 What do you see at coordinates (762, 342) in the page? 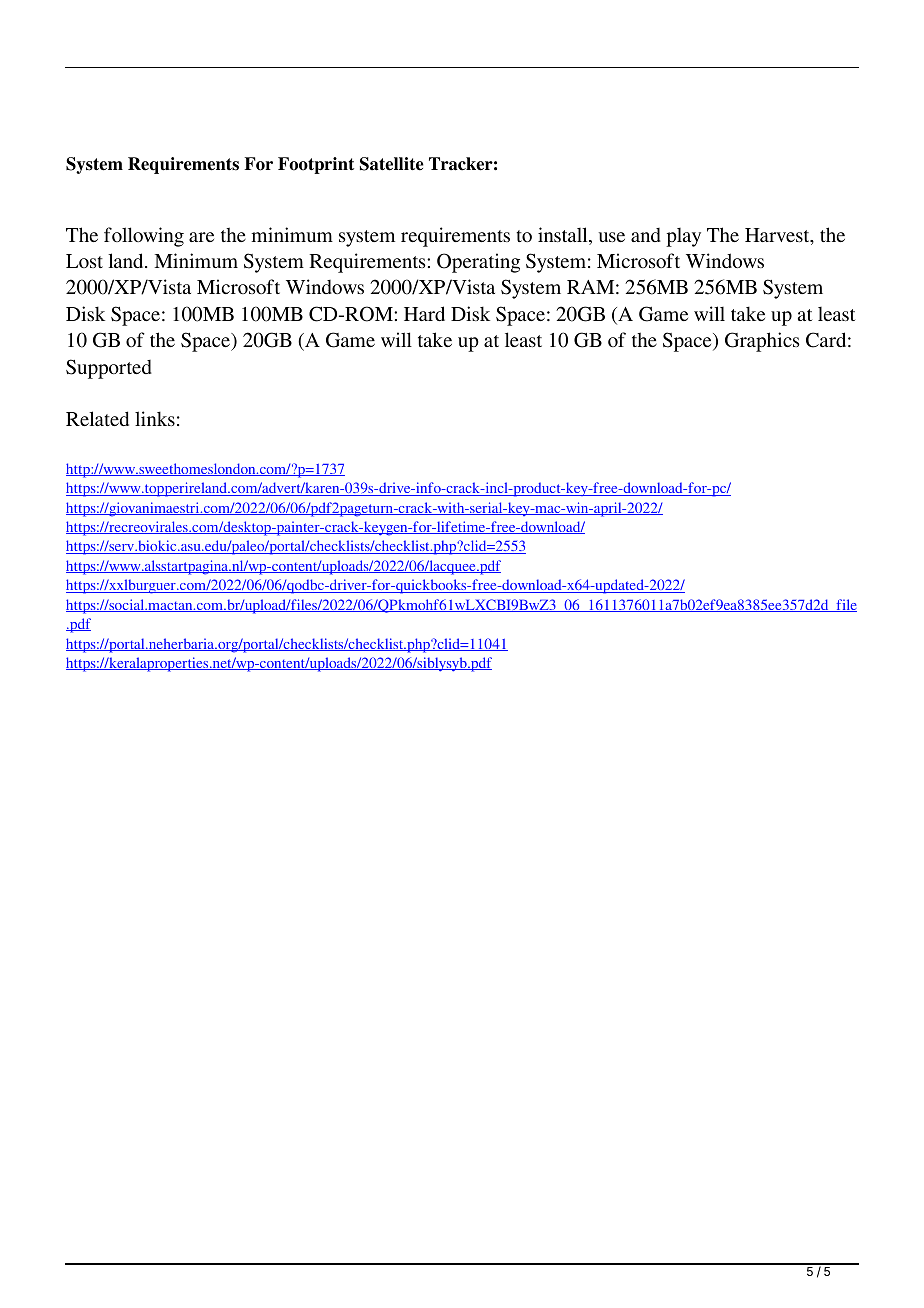
I see `Graphics` at bounding box center [762, 342].
